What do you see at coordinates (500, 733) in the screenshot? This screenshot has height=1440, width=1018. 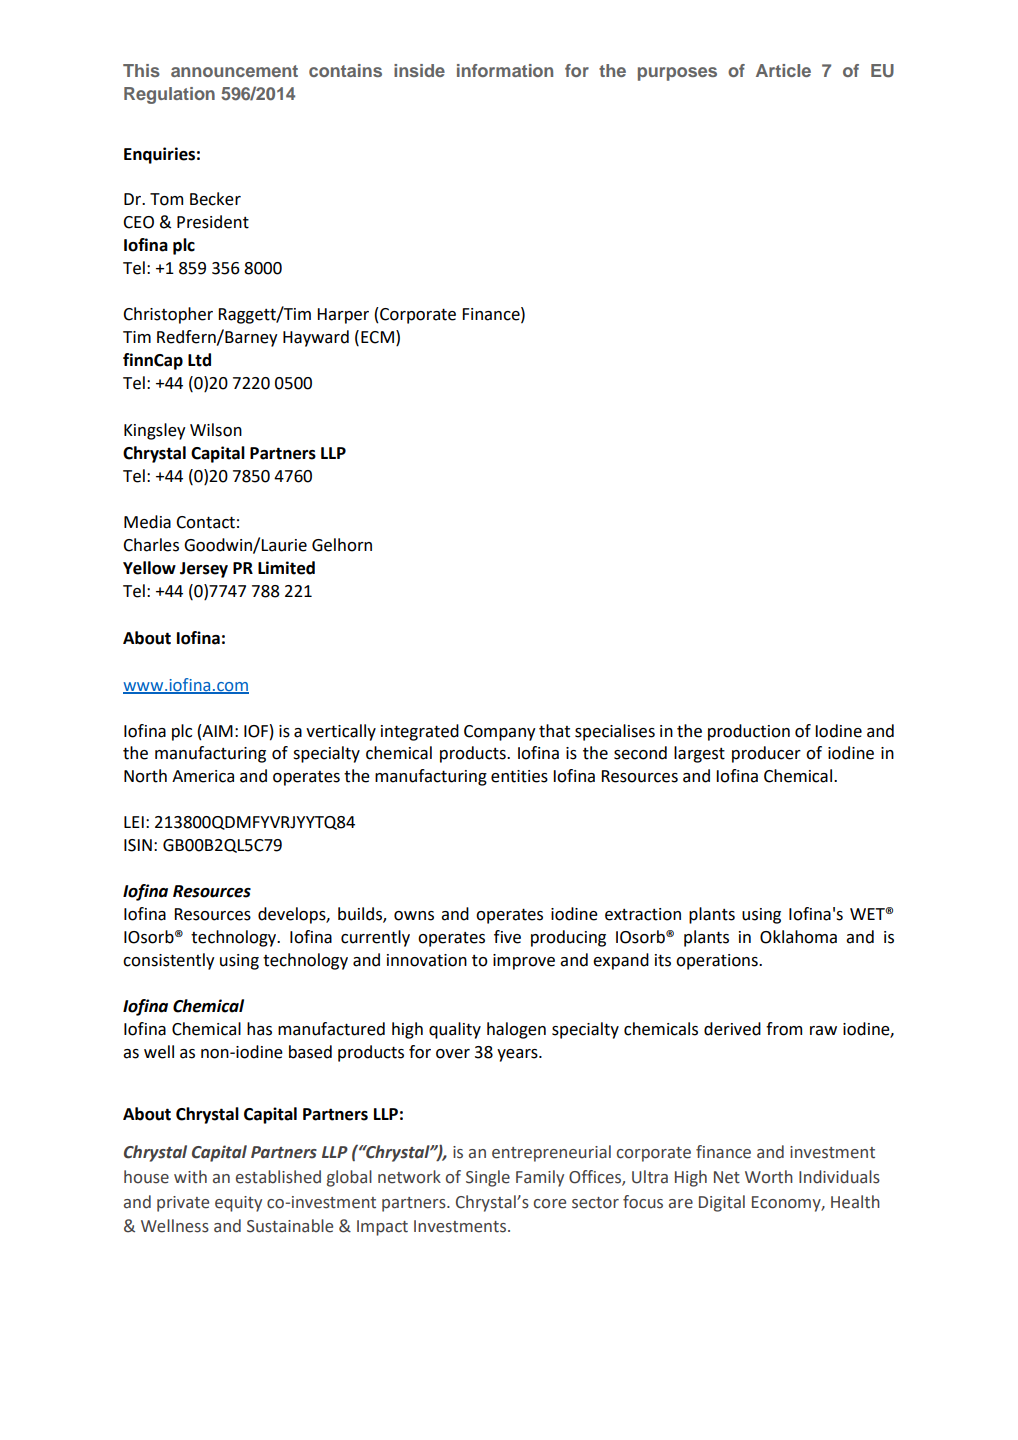 I see `Company` at bounding box center [500, 733].
